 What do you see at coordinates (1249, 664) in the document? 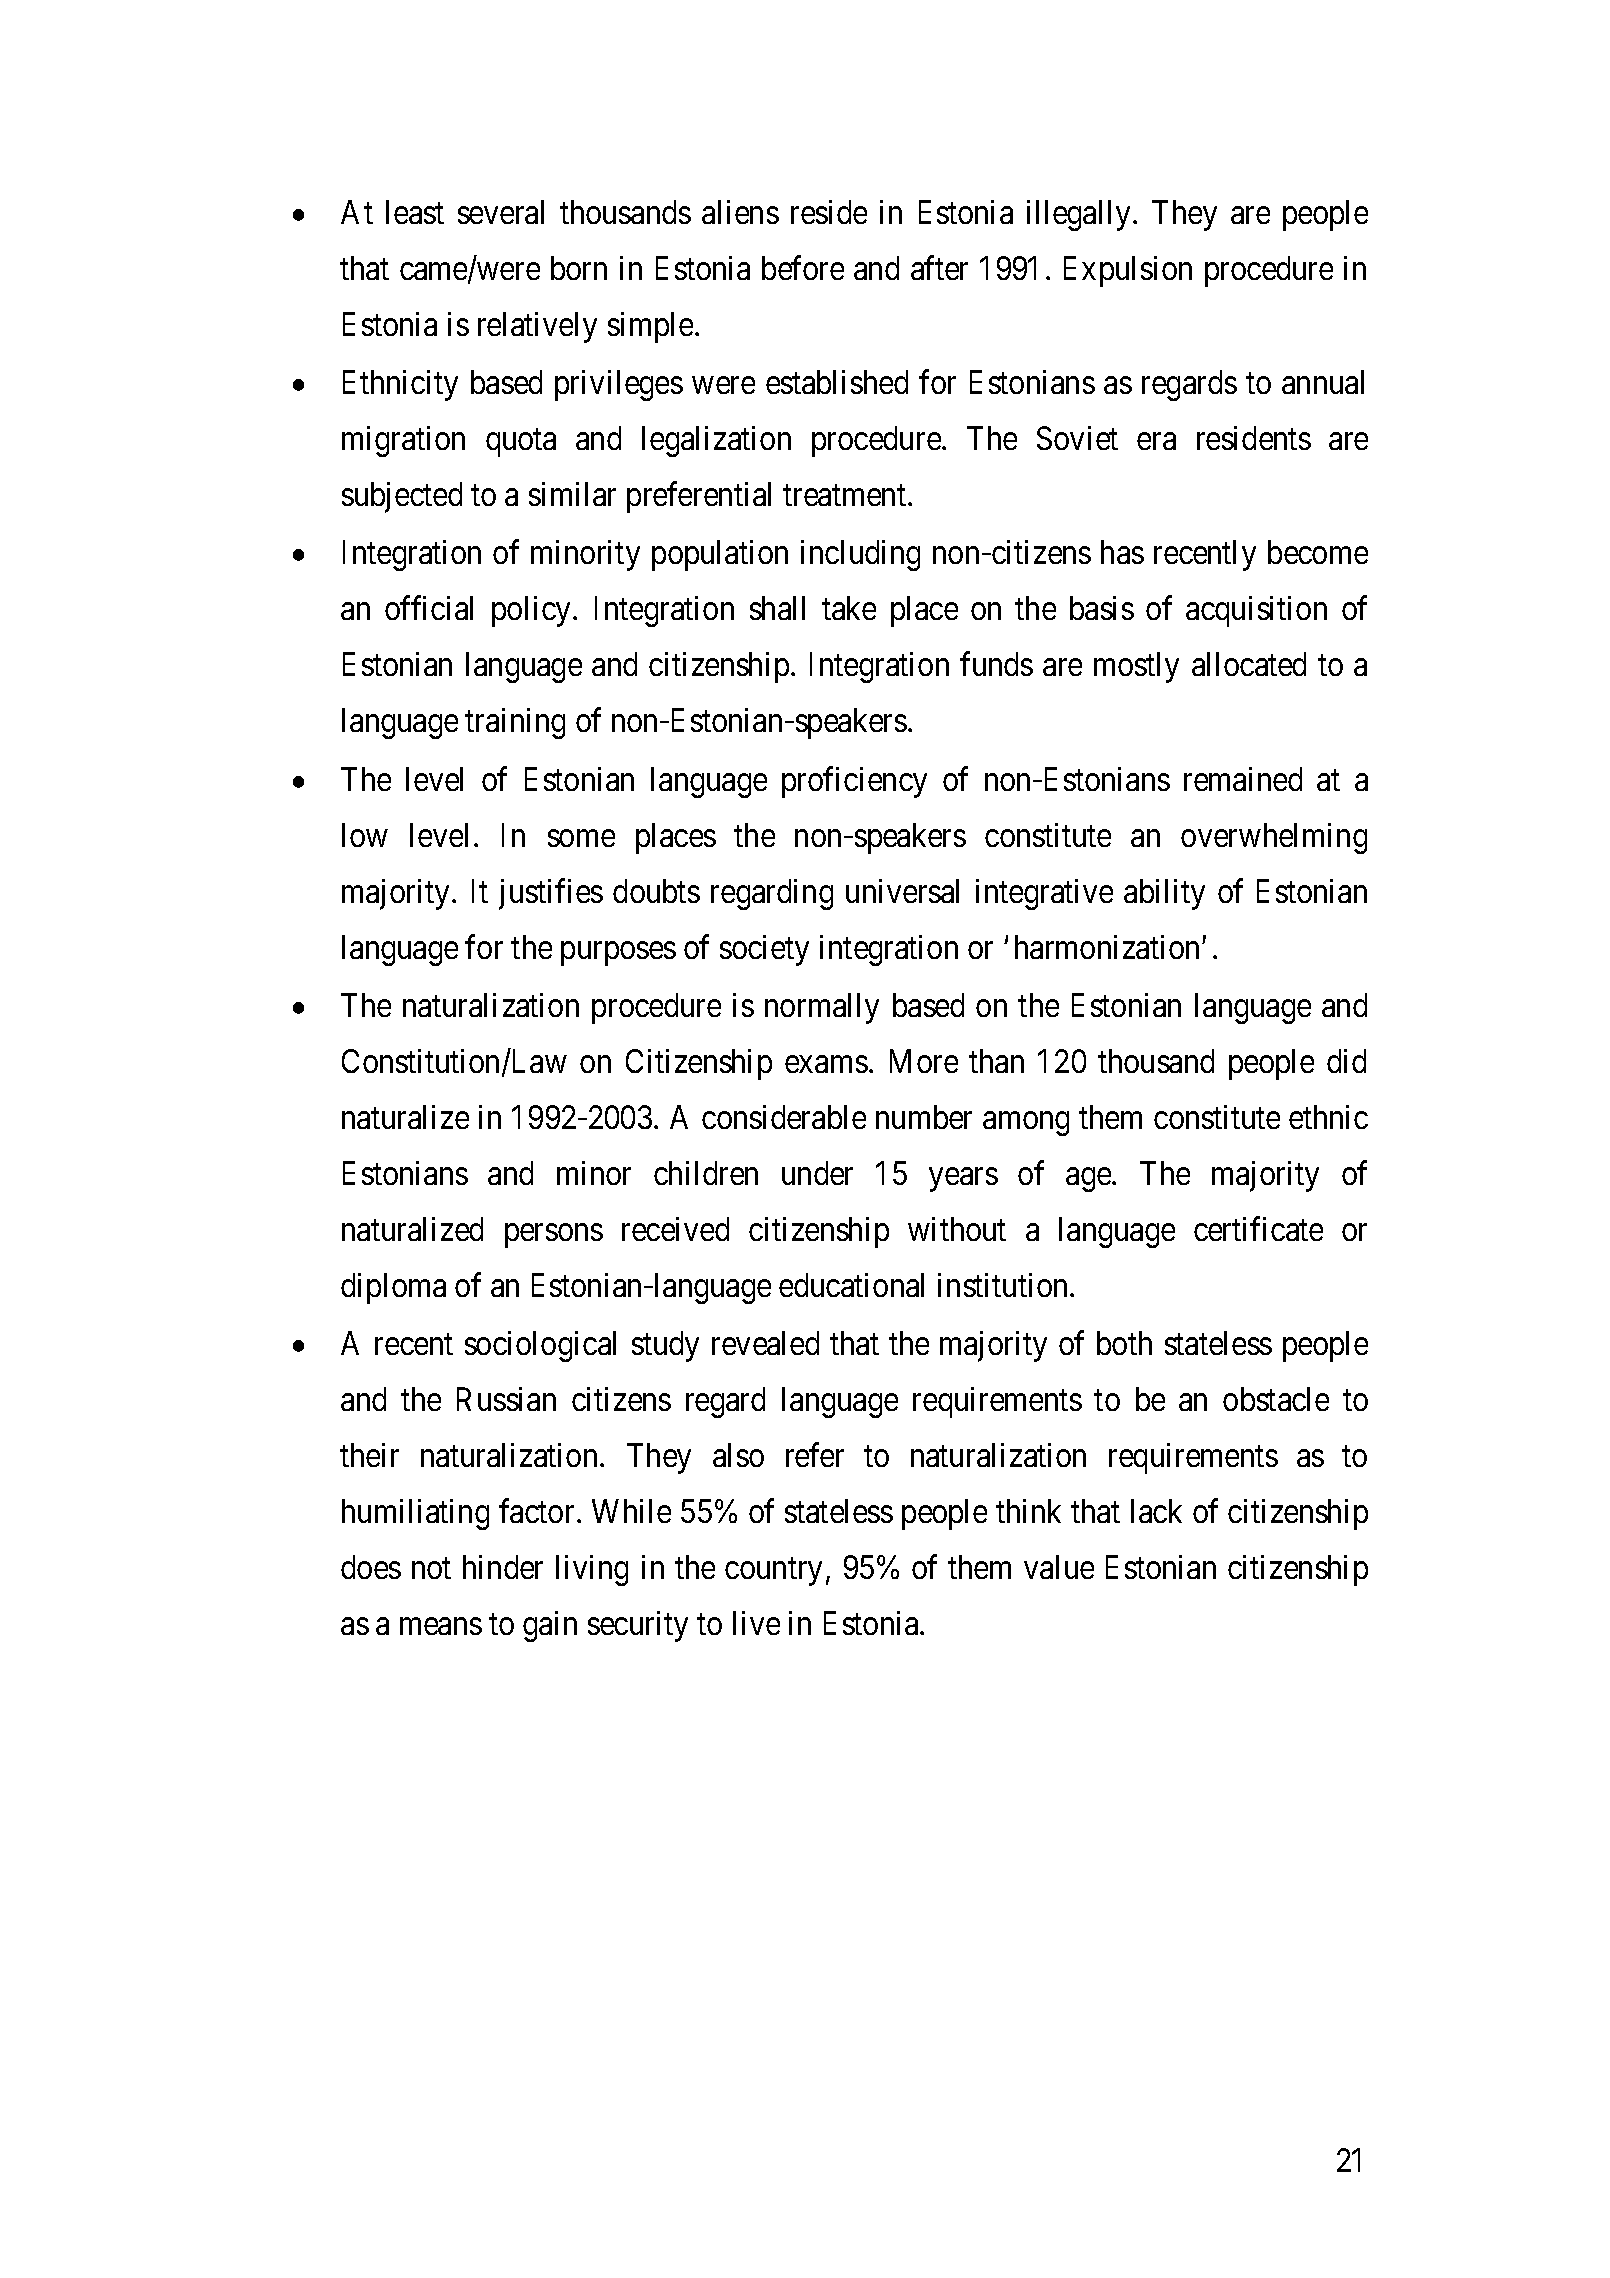
I see `allocated` at bounding box center [1249, 664].
